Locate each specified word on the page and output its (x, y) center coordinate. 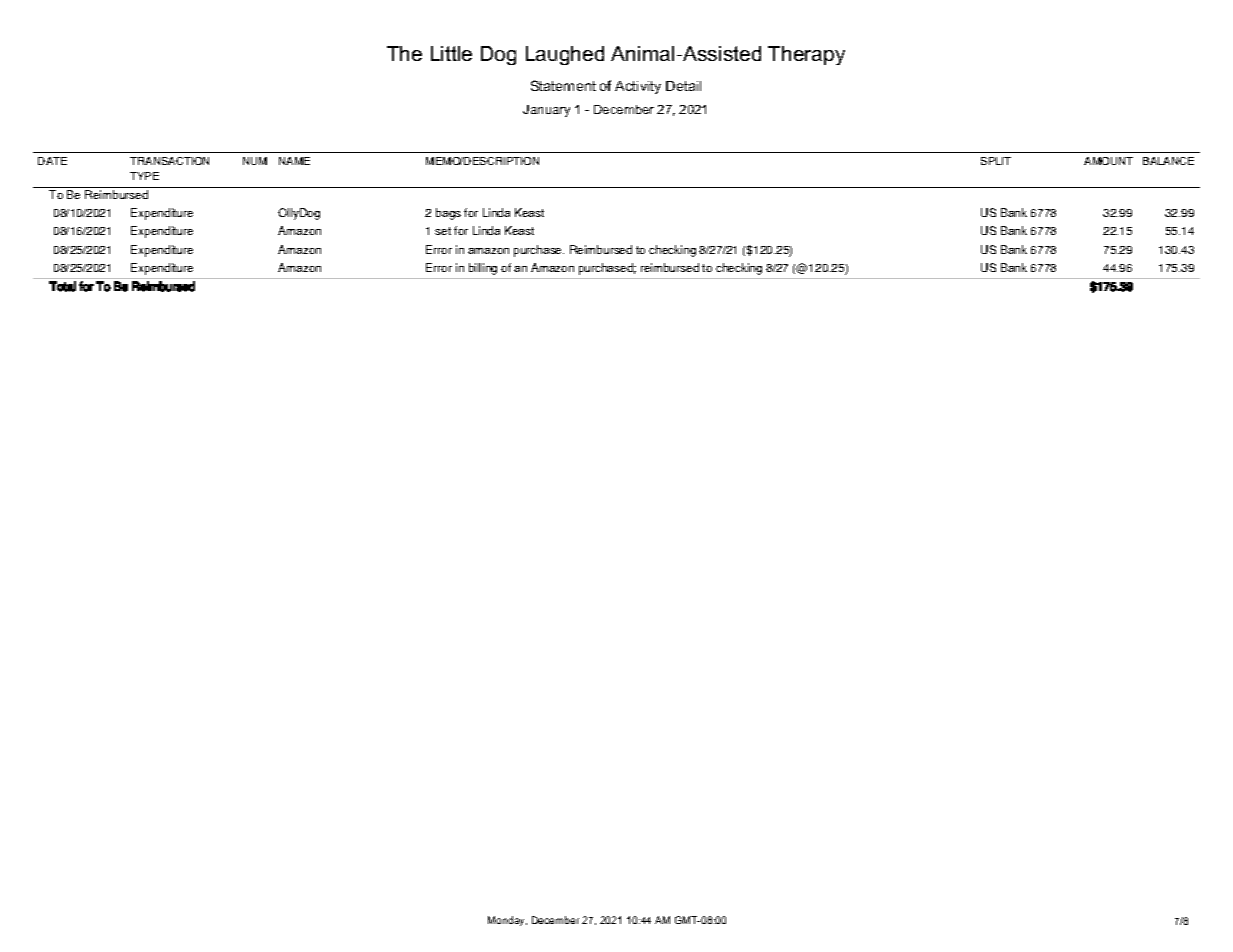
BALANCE (1168, 161)
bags (448, 214)
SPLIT (996, 161)
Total (62, 286)
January (546, 111)
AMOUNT (1108, 161)
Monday (507, 921)
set (443, 231)
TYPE (144, 176)
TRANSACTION (169, 161)
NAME (294, 161)
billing (483, 269)
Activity (638, 87)
